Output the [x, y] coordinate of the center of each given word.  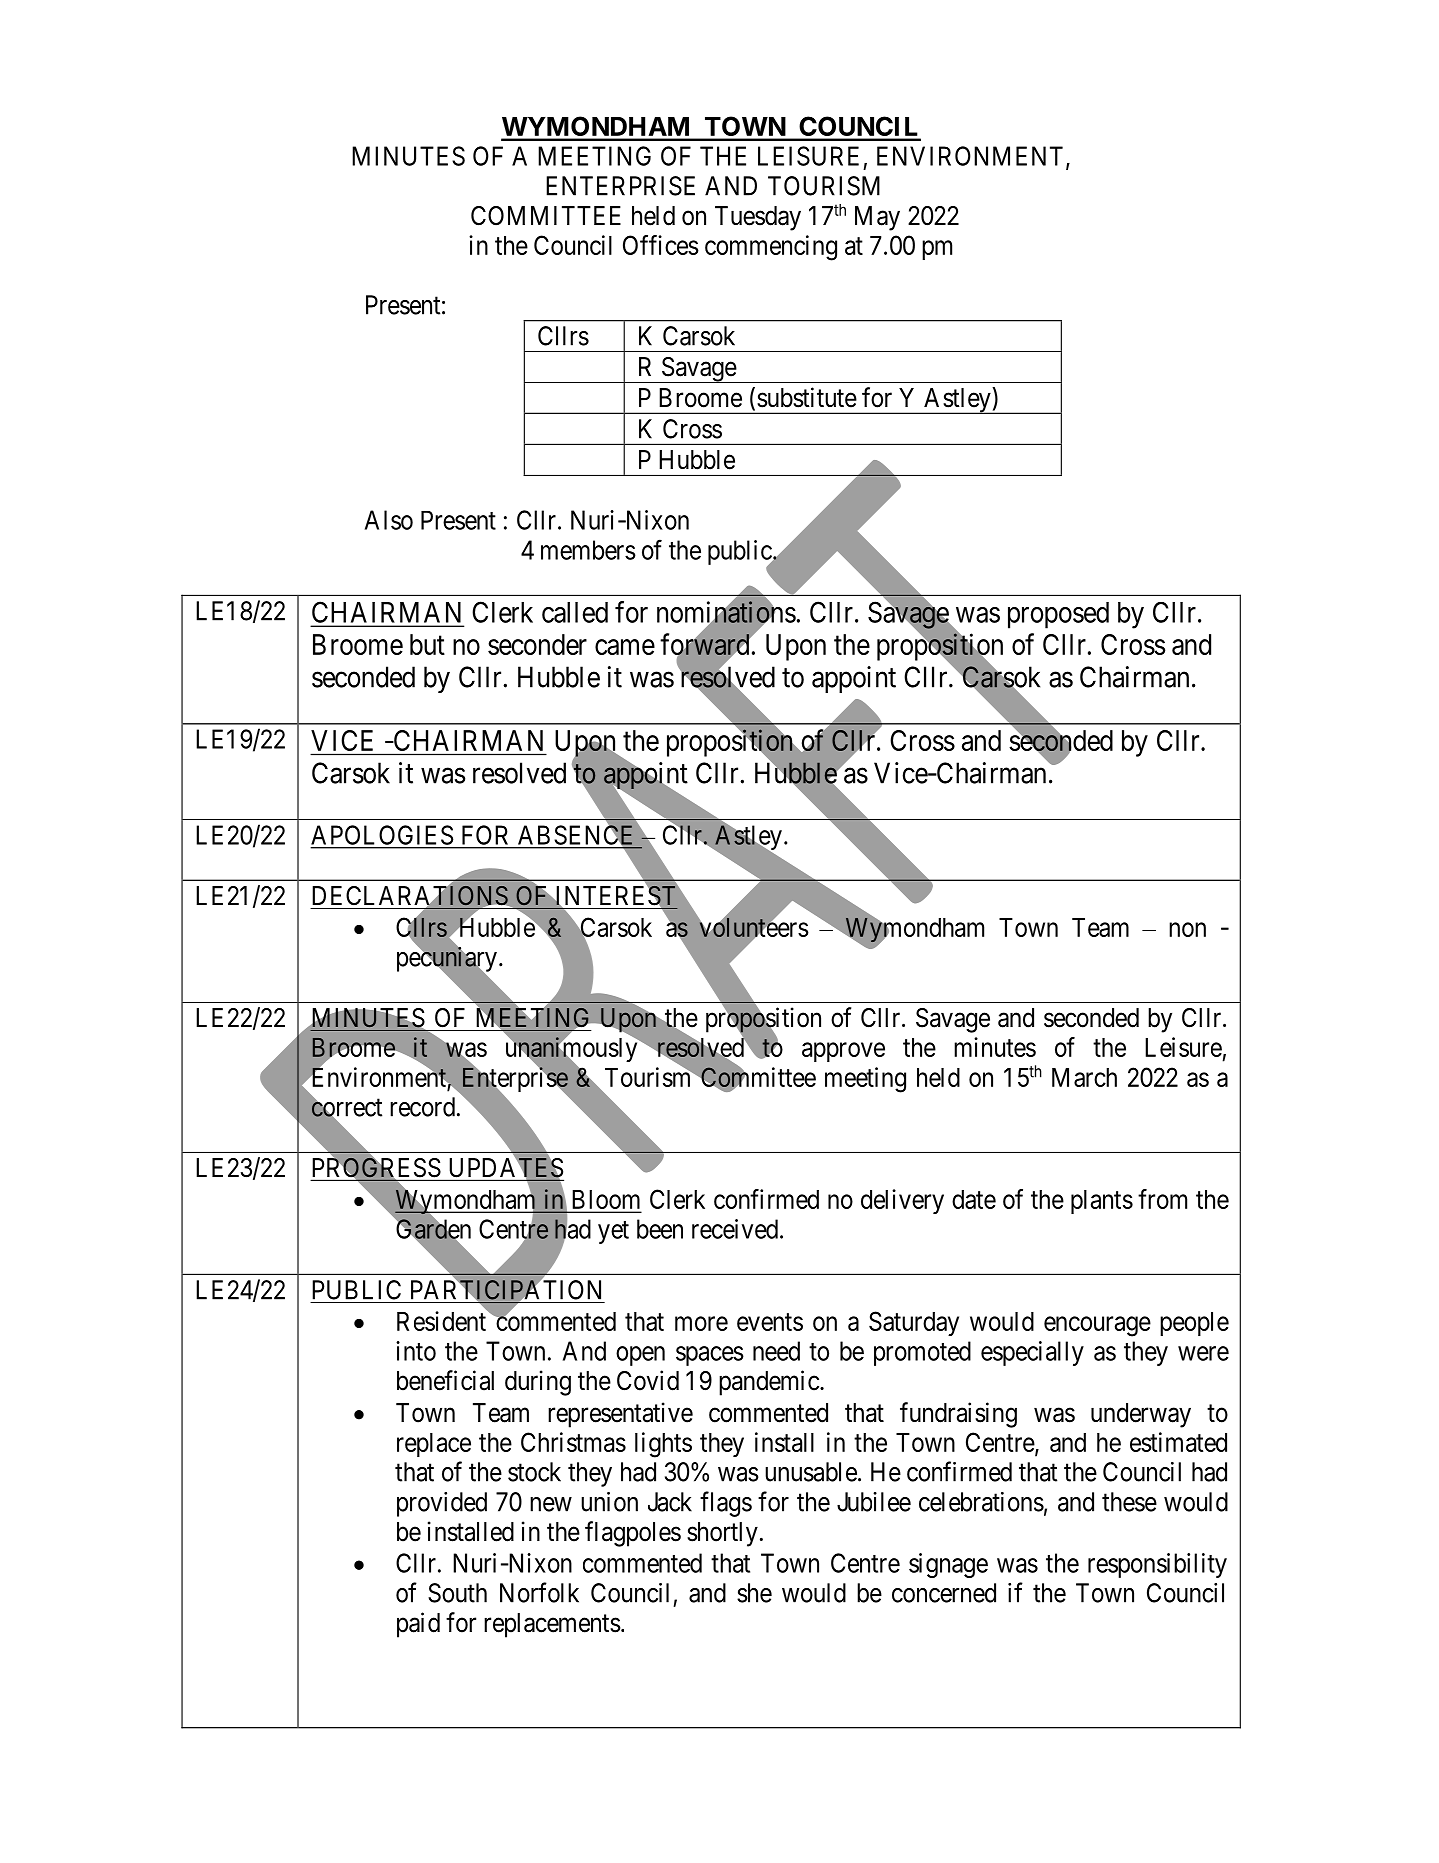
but [427, 644]
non [1187, 929]
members [588, 550]
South [457, 1593]
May [877, 218]
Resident [443, 1321]
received [735, 1229]
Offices [661, 245]
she [754, 1593]
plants [1102, 1202]
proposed [1058, 615]
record [422, 1107]
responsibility [1157, 1565]
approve [843, 1052]
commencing [771, 248]
